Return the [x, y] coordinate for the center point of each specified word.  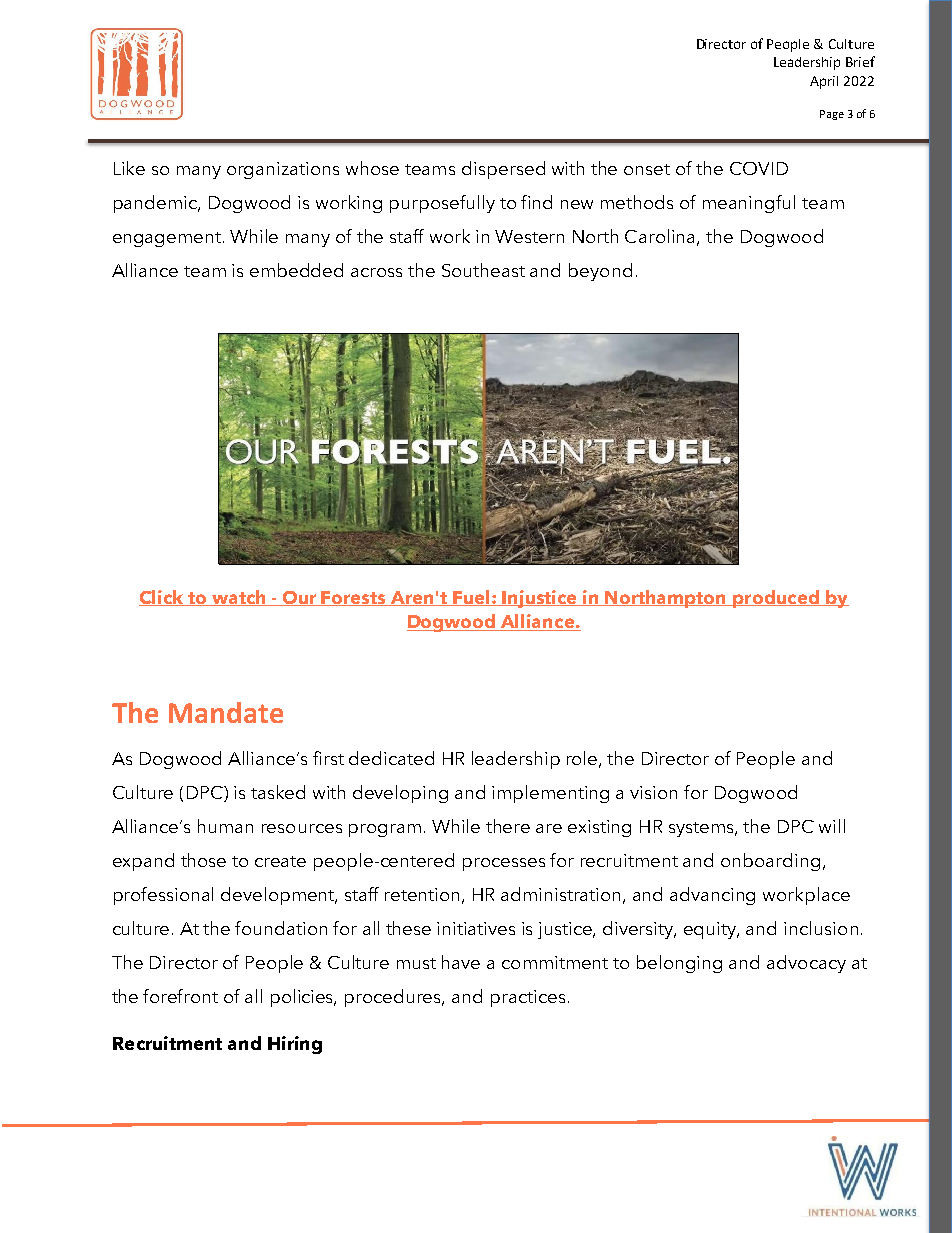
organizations [283, 170]
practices [528, 998]
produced [776, 599]
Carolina [661, 237]
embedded [296, 270]
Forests [354, 598]
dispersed [503, 170]
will [832, 826]
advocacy [806, 964]
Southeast [483, 270]
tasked [278, 792]
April [824, 82]
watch [238, 598]
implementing [550, 794]
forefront [180, 996]
